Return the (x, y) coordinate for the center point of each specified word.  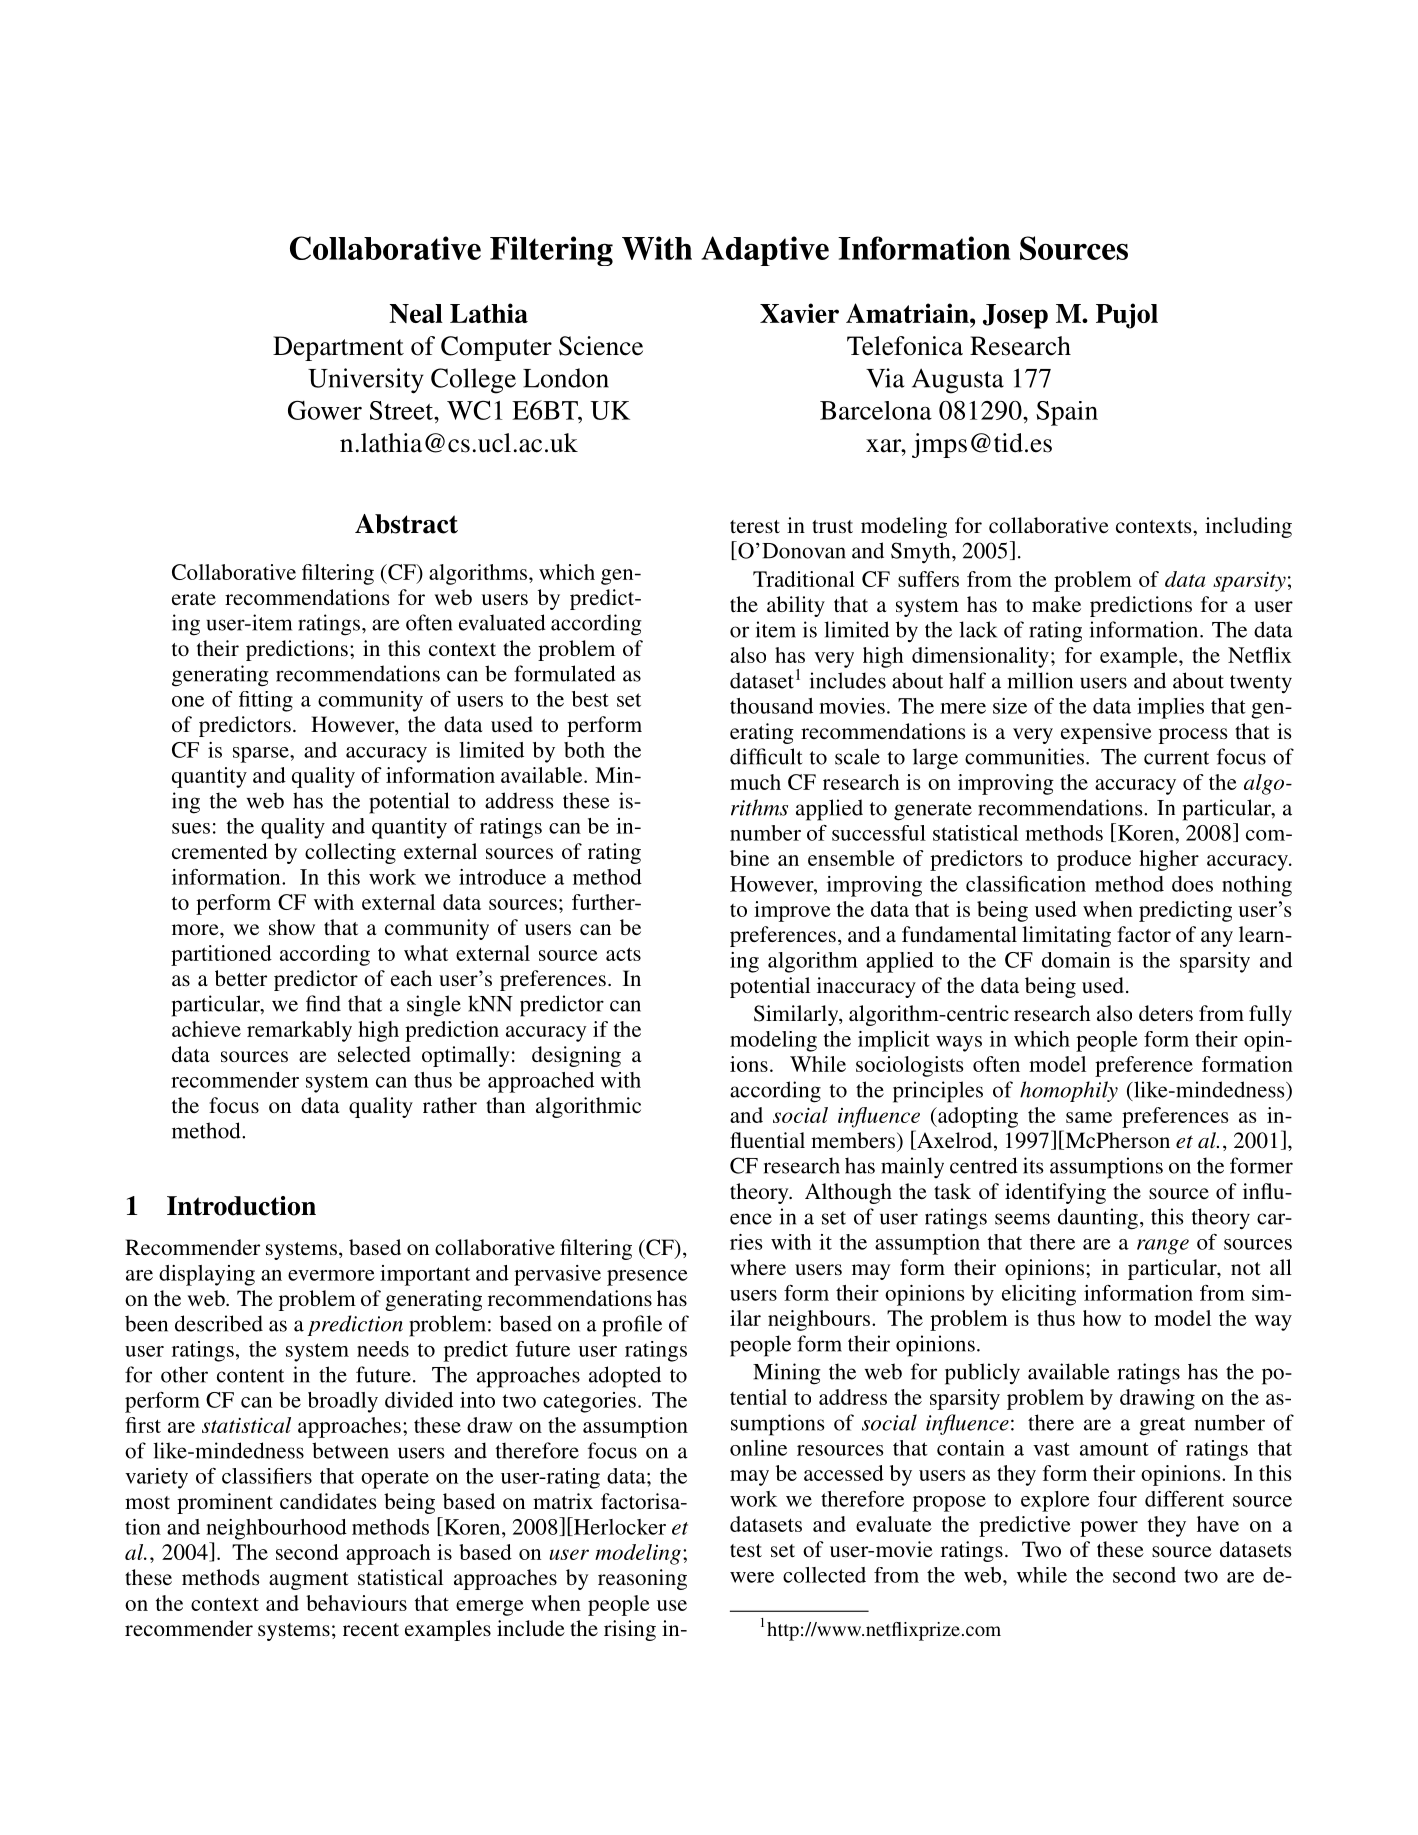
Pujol (1127, 316)
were (752, 1577)
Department (338, 348)
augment (309, 1581)
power (1109, 1529)
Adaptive (765, 251)
